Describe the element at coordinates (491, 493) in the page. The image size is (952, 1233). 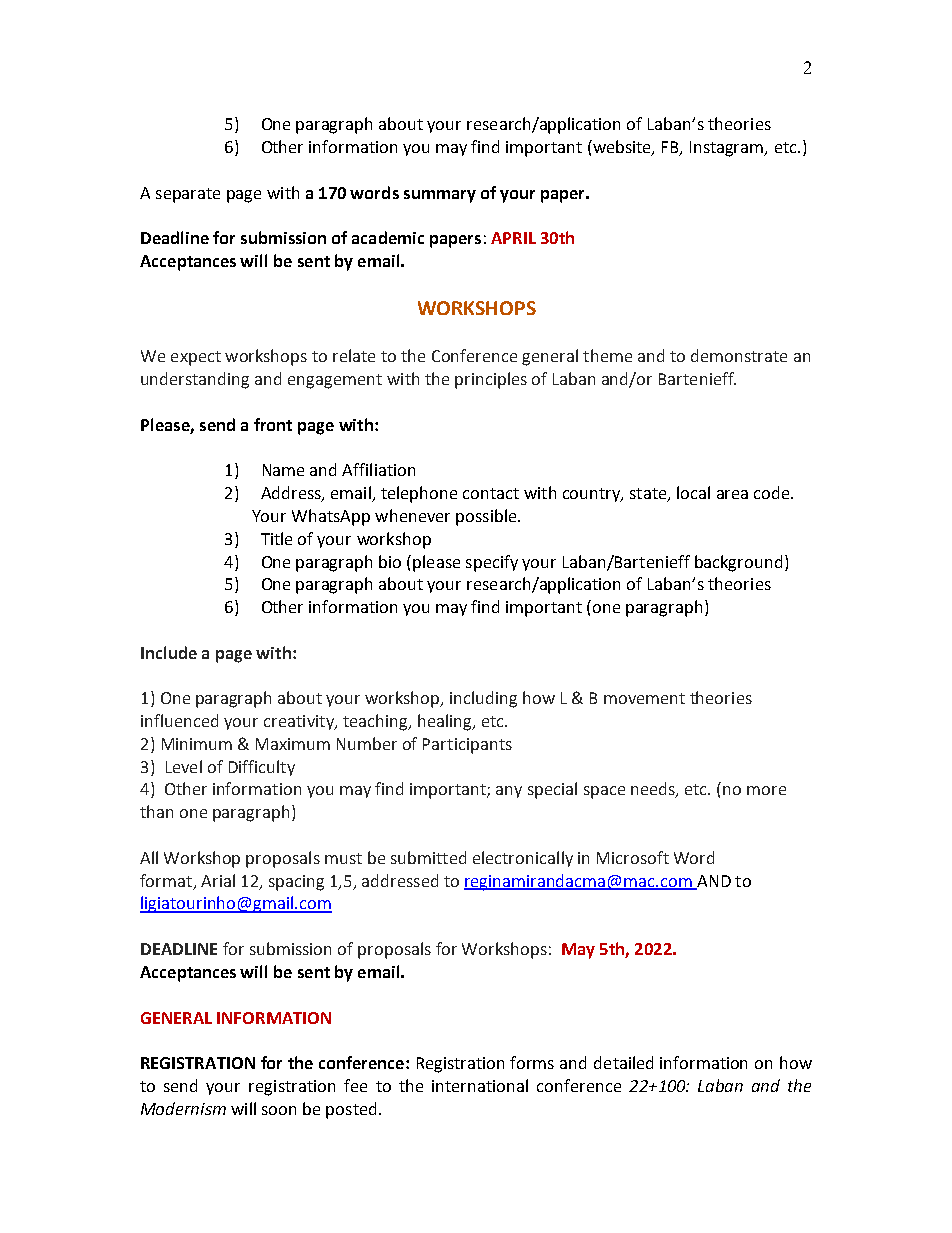
I see `contact` at that location.
